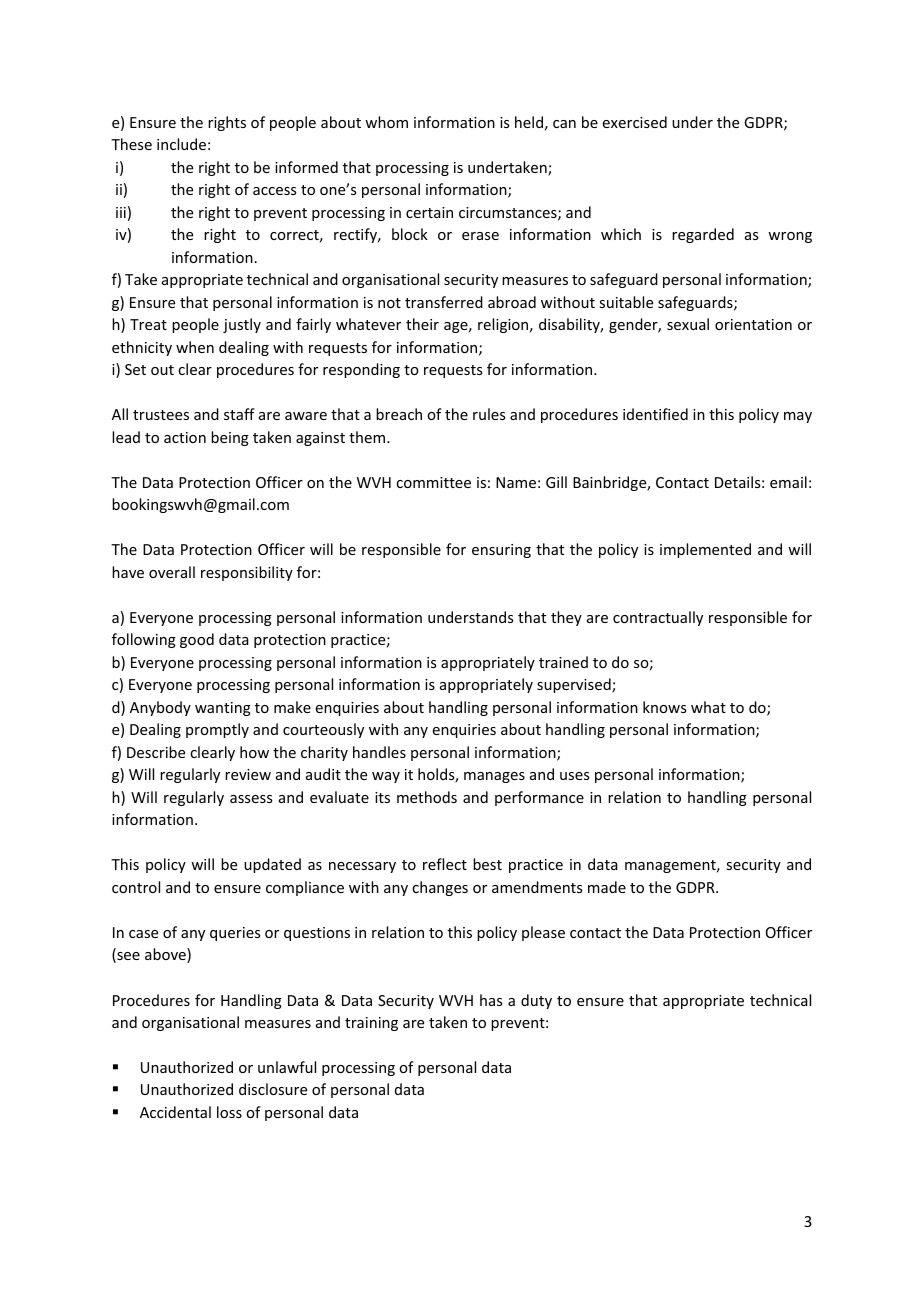 Image resolution: width=924 pixels, height=1308 pixels. Describe the element at coordinates (635, 122) in the screenshot. I see `exercised` at that location.
